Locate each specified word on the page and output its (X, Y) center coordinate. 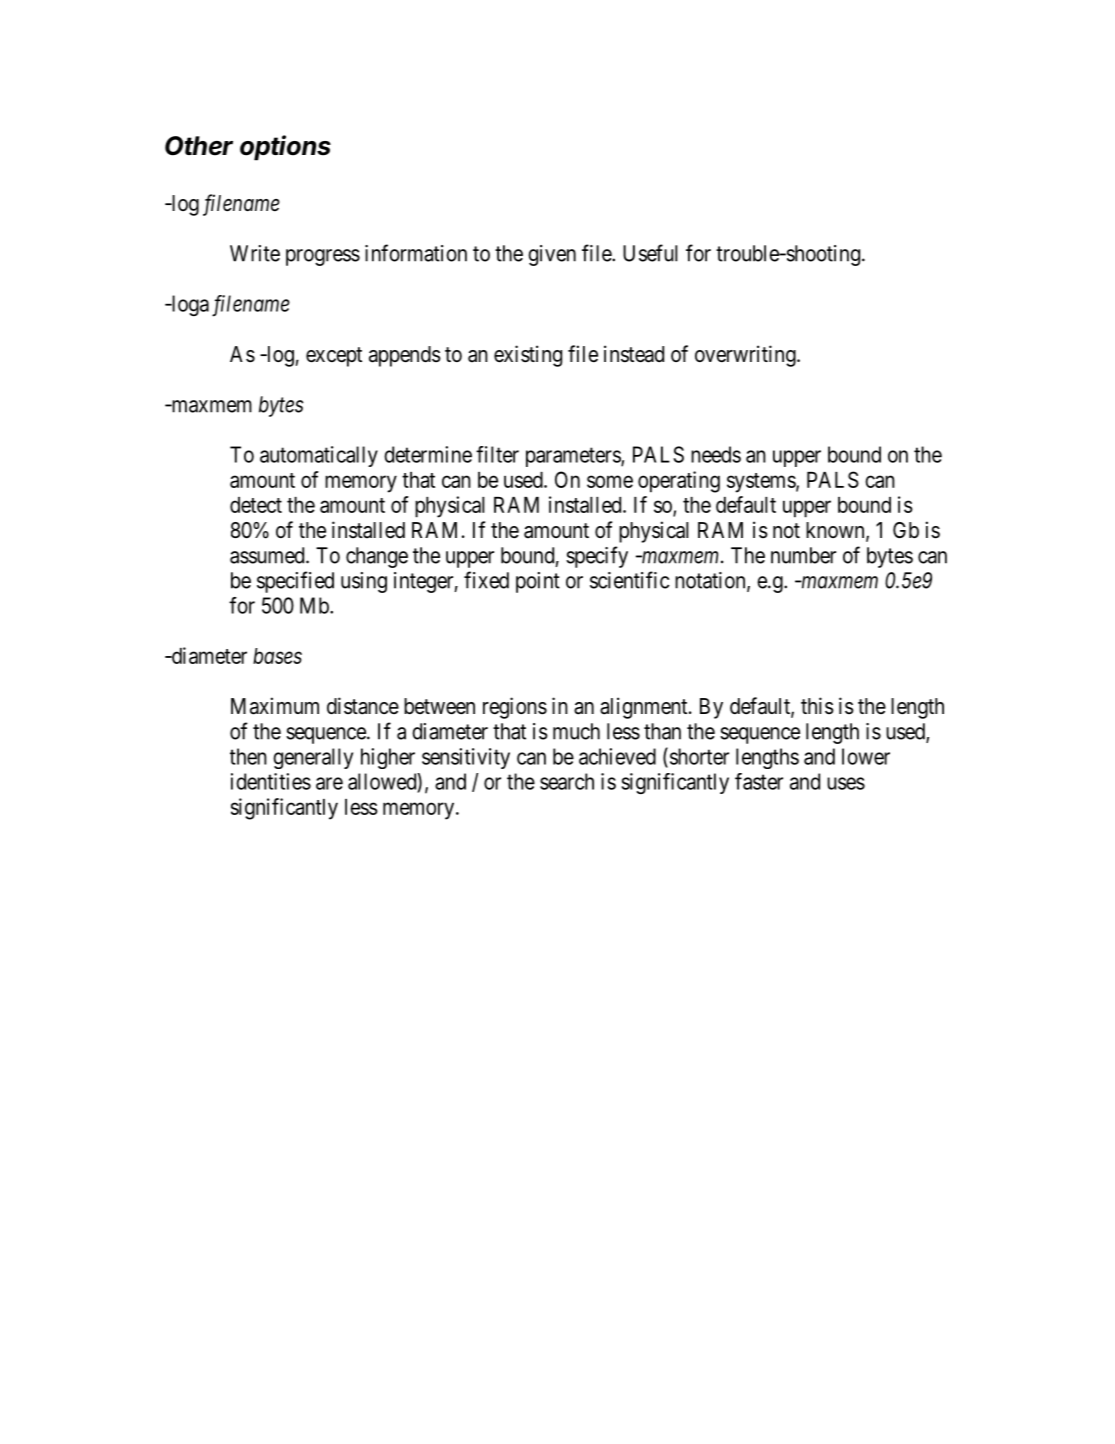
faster (759, 781)
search (567, 781)
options (285, 148)
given (552, 255)
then (248, 756)
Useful (650, 253)
